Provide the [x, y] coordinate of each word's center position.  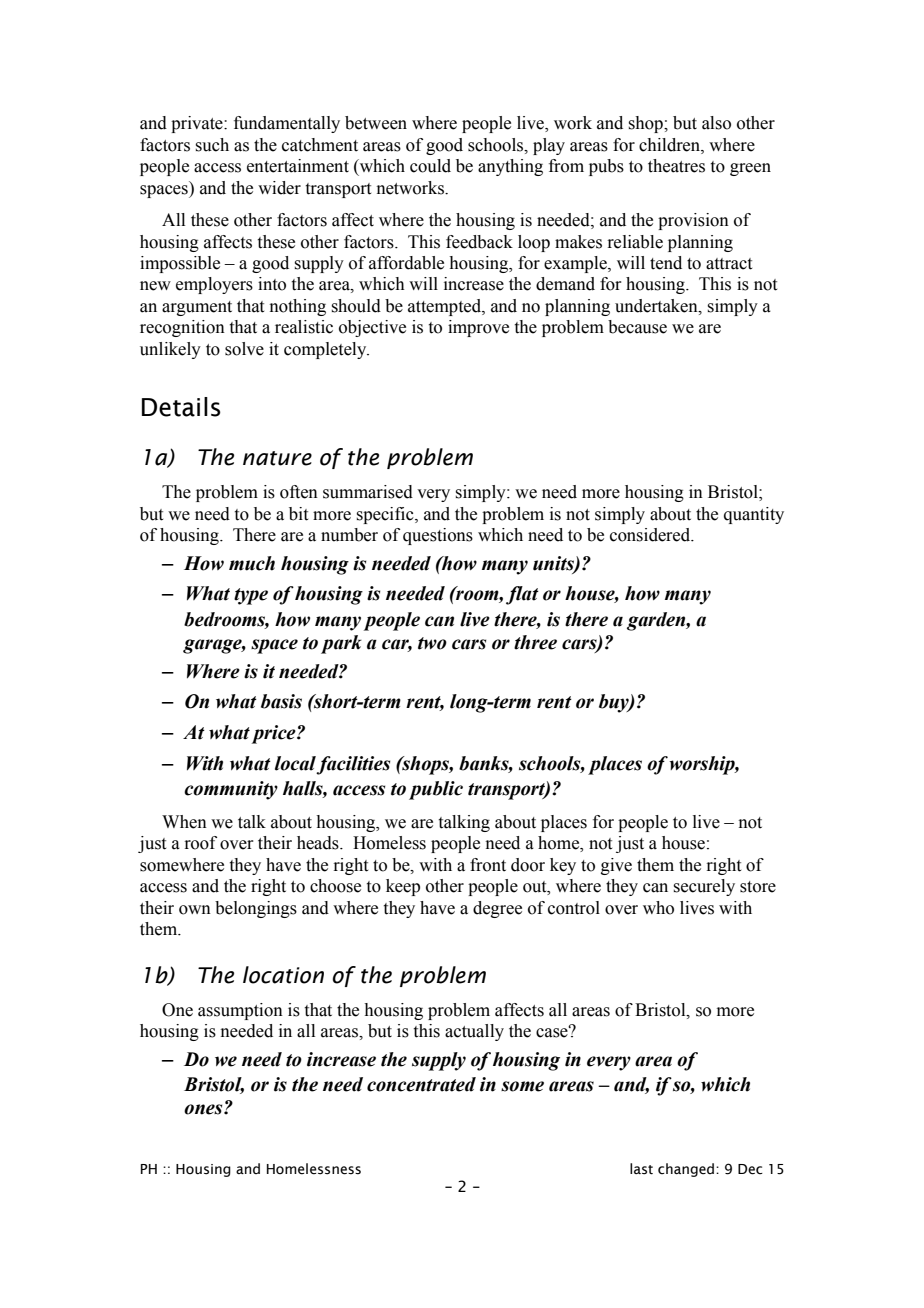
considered [651, 535]
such [212, 145]
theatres [676, 166]
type [251, 596]
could [430, 166]
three [535, 642]
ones [204, 1109]
